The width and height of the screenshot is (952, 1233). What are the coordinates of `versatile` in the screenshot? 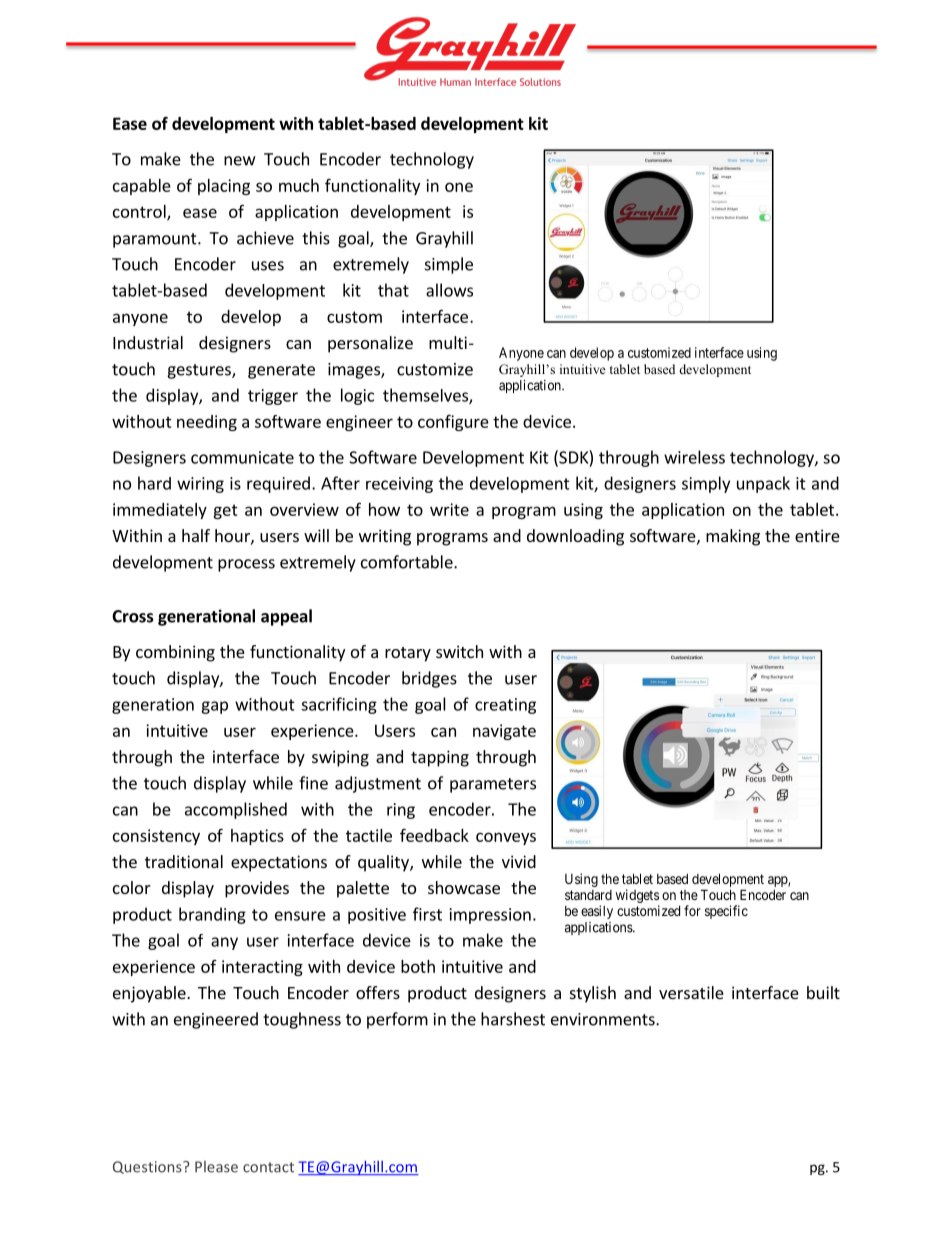 It's located at (691, 992).
